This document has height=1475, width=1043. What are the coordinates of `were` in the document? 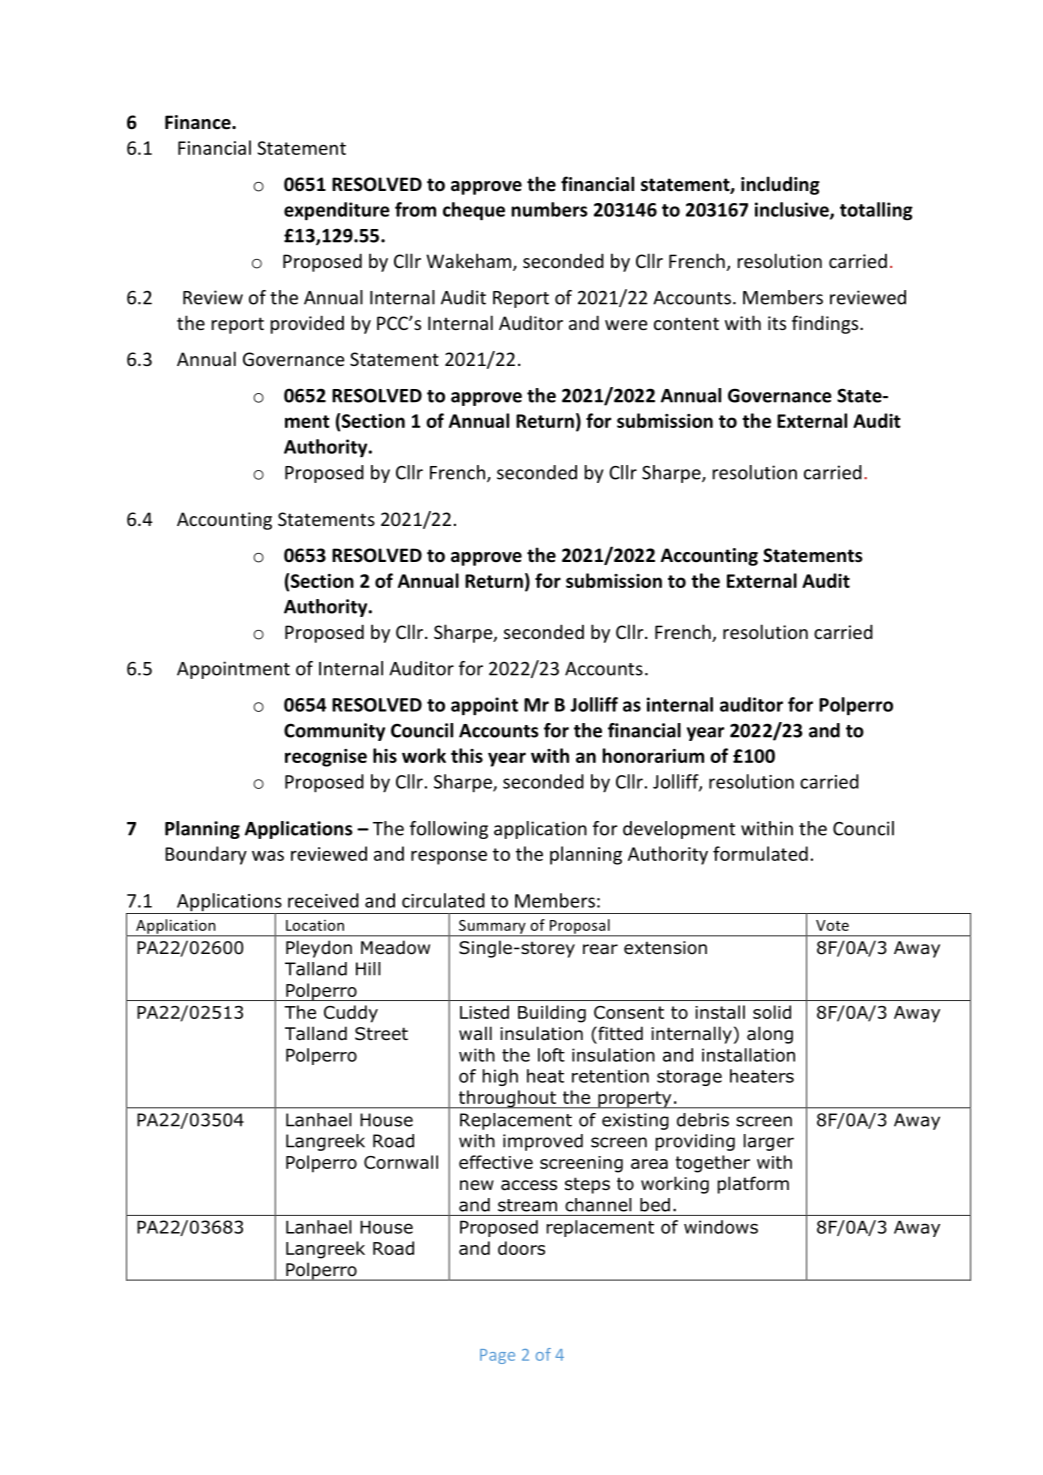 It's located at (626, 325).
